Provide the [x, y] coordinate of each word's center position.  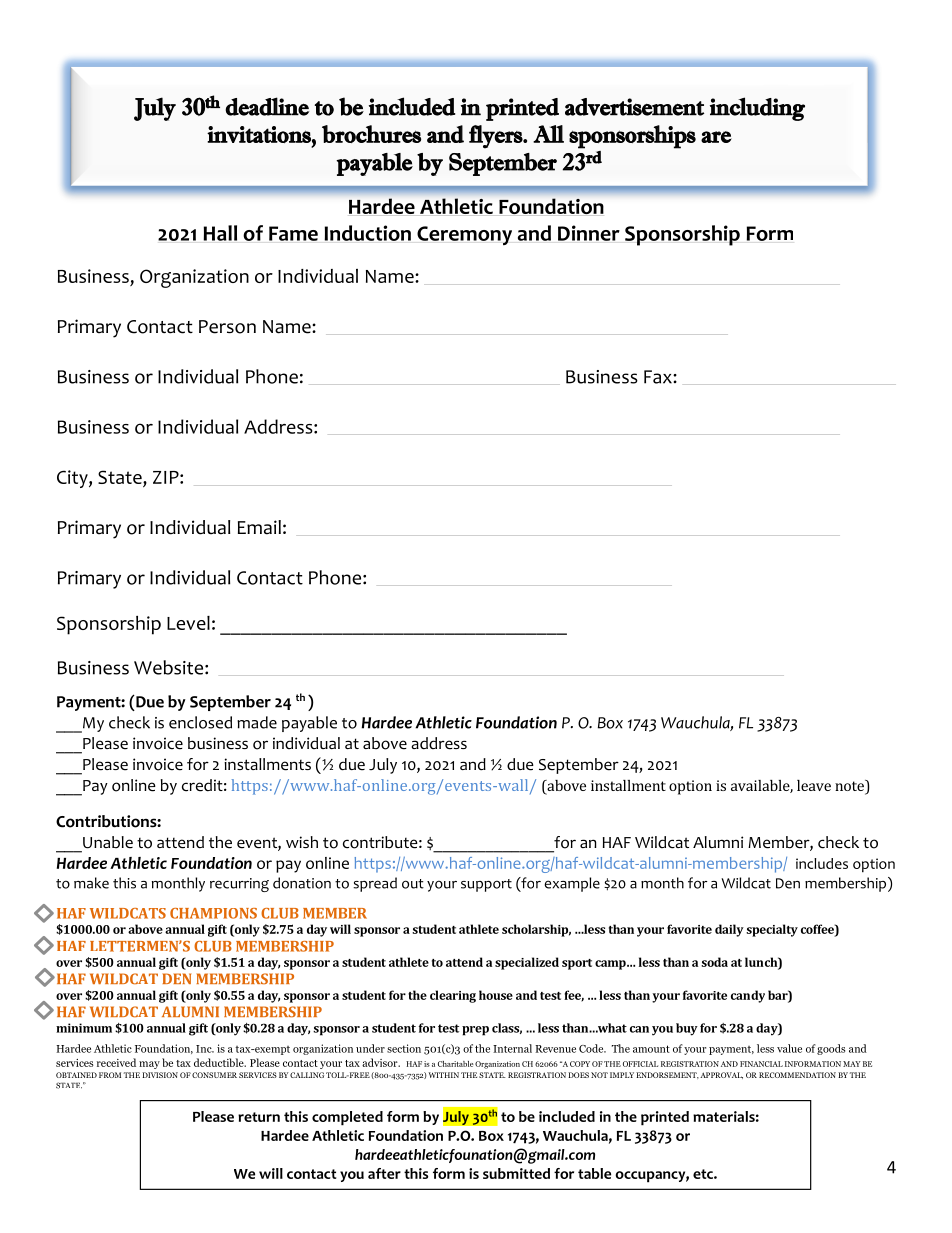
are [716, 137]
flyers [496, 137]
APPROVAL [721, 1075]
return [259, 1117]
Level [188, 623]
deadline [267, 106]
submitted [516, 1173]
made [257, 722]
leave [814, 785]
